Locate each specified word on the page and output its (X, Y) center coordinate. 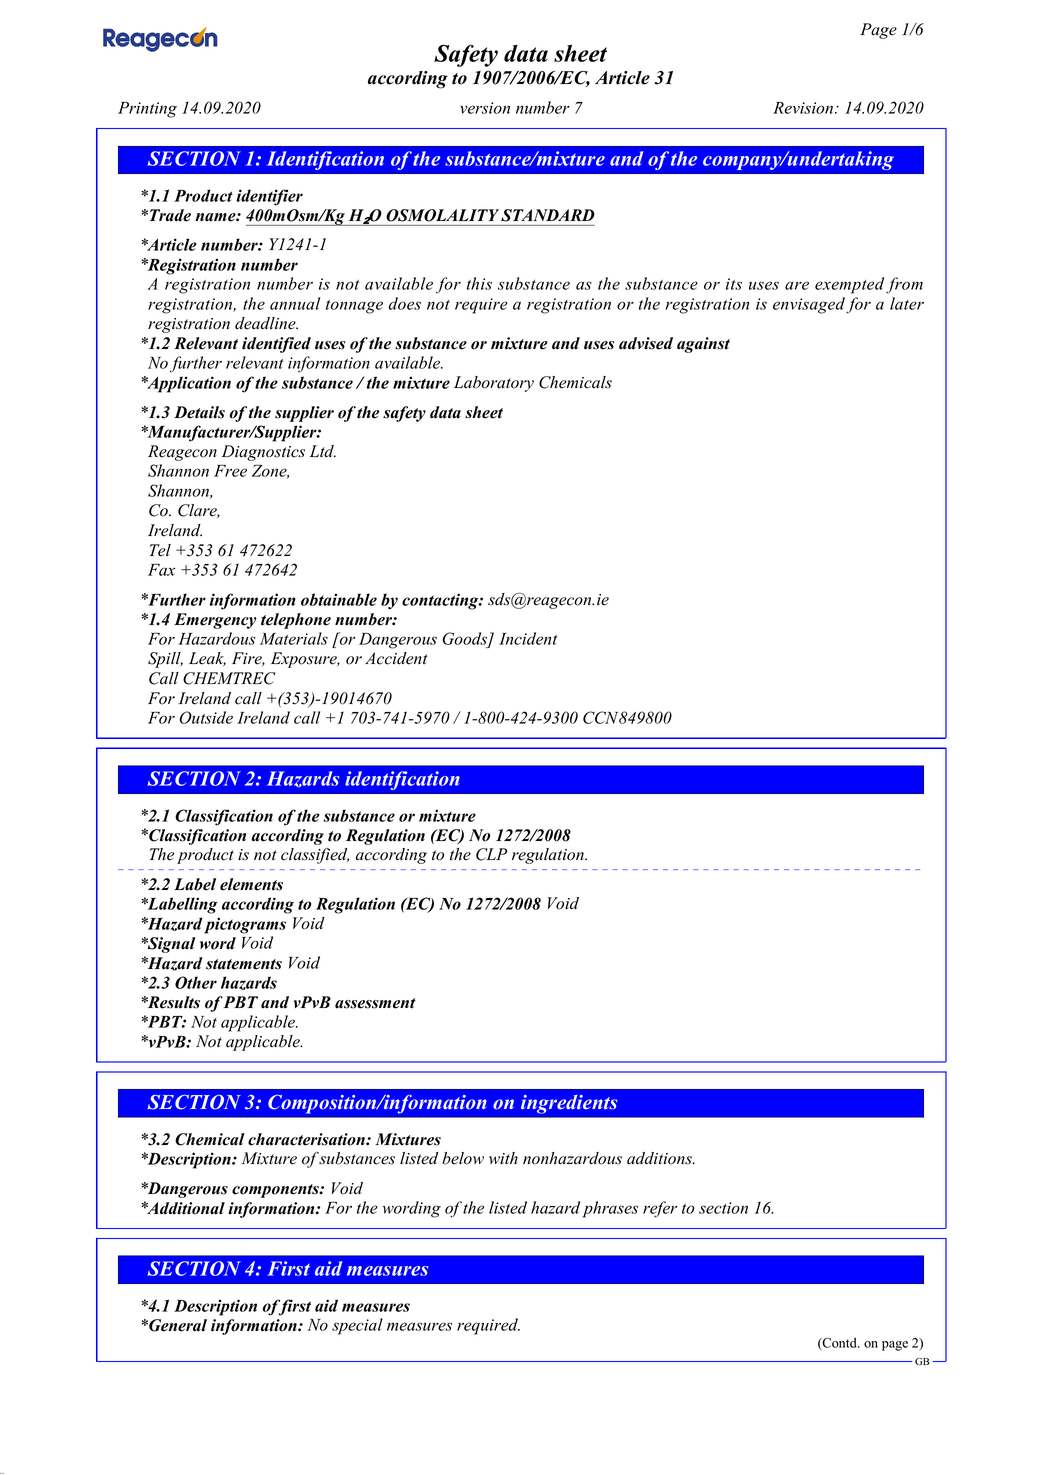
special (357, 1326)
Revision (804, 108)
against (703, 345)
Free (230, 471)
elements (251, 884)
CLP (491, 854)
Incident (528, 638)
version (485, 108)
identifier (269, 197)
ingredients (569, 1104)
